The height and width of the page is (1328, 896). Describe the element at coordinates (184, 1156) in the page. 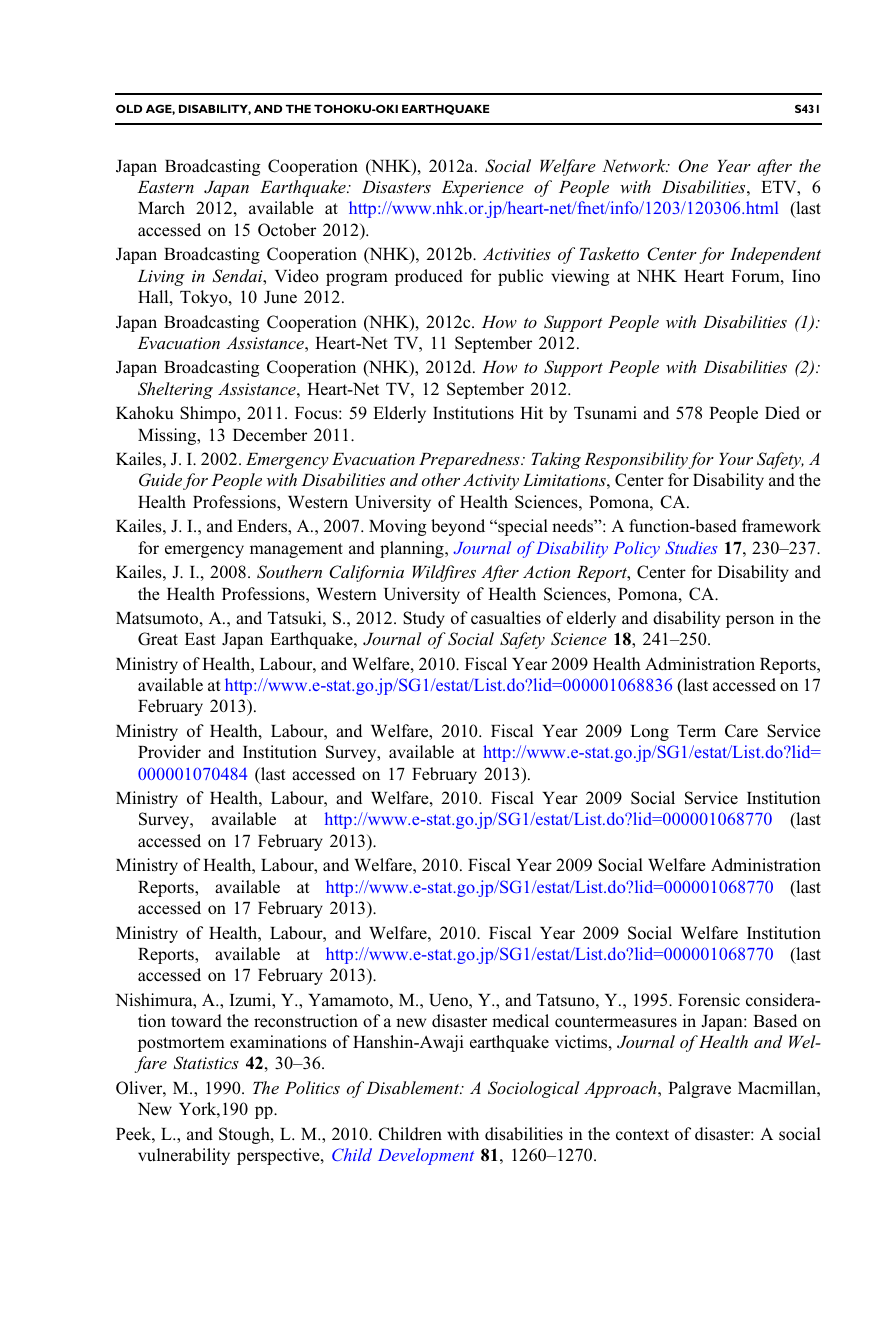

I see `vulnerability` at that location.
